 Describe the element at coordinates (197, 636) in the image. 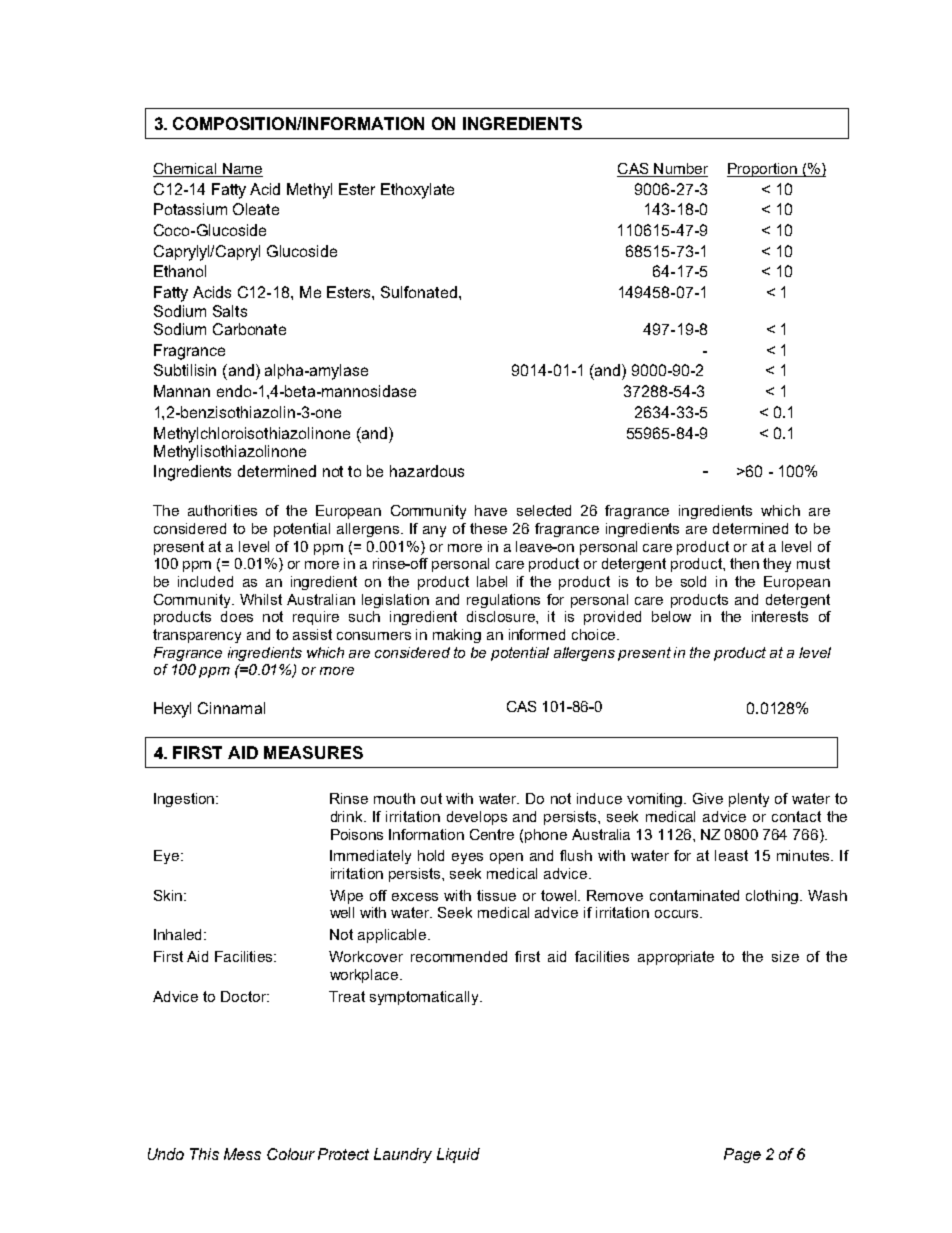

I see `transparency` at that location.
